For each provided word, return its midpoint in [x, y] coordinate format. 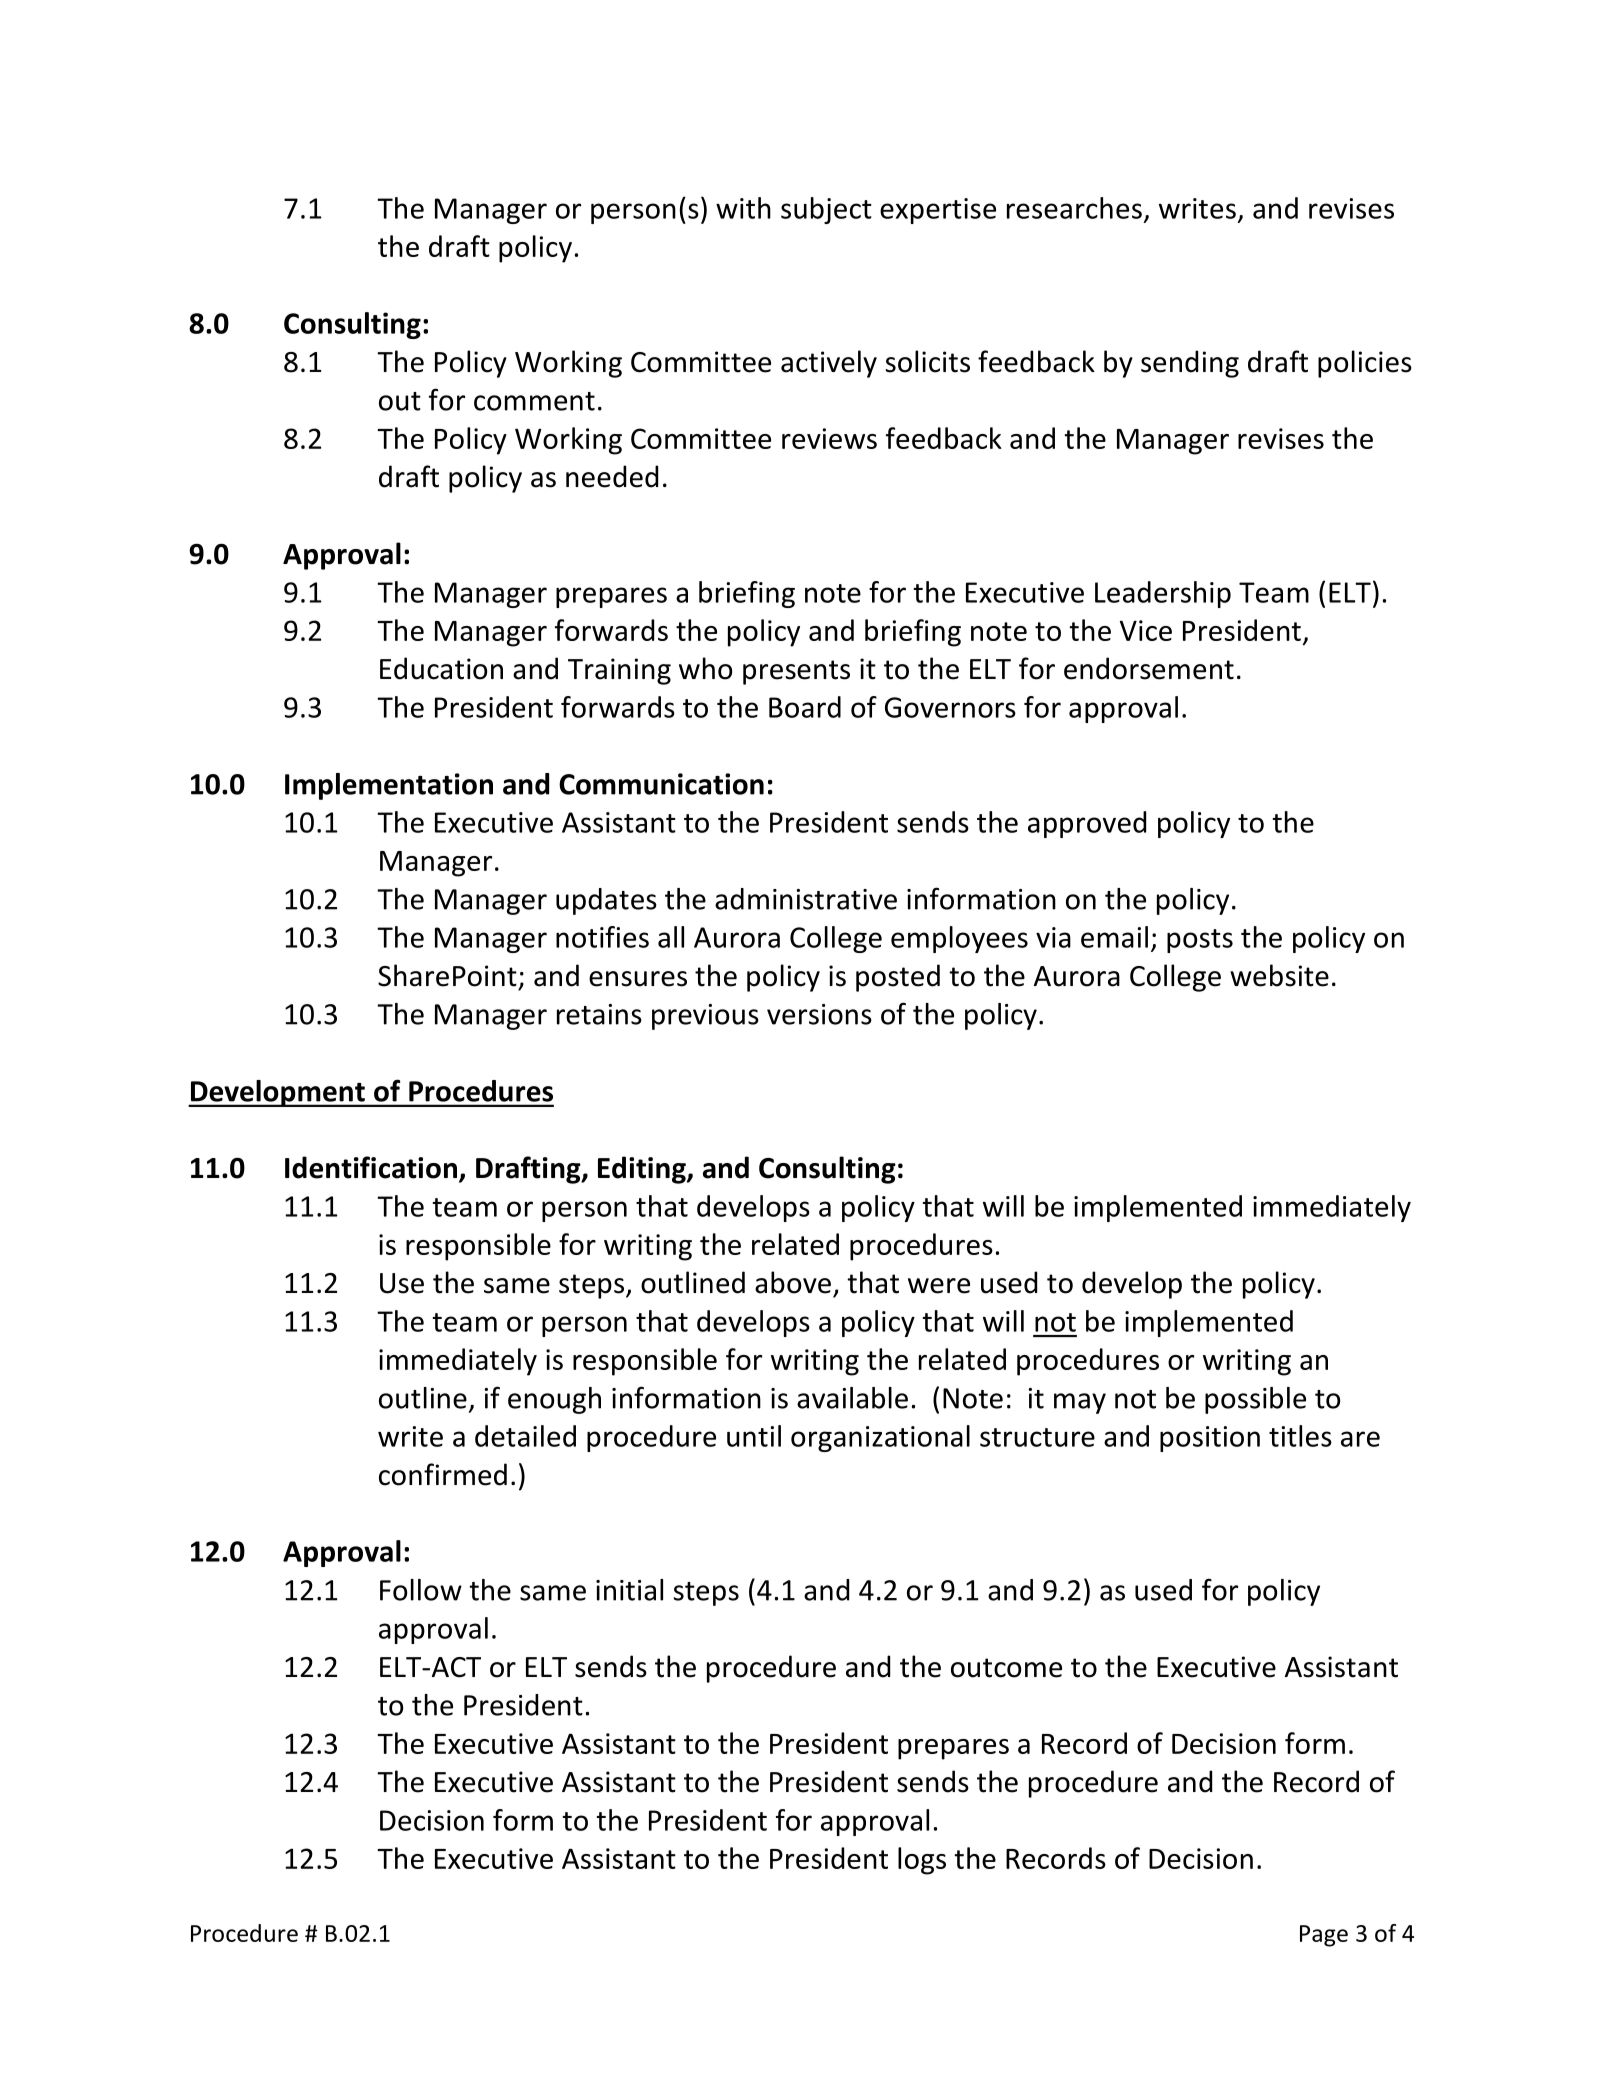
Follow [421, 1590]
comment [534, 401]
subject [826, 210]
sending [1190, 364]
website [1279, 975]
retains [599, 1014]
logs [922, 1861]
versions [819, 1014]
